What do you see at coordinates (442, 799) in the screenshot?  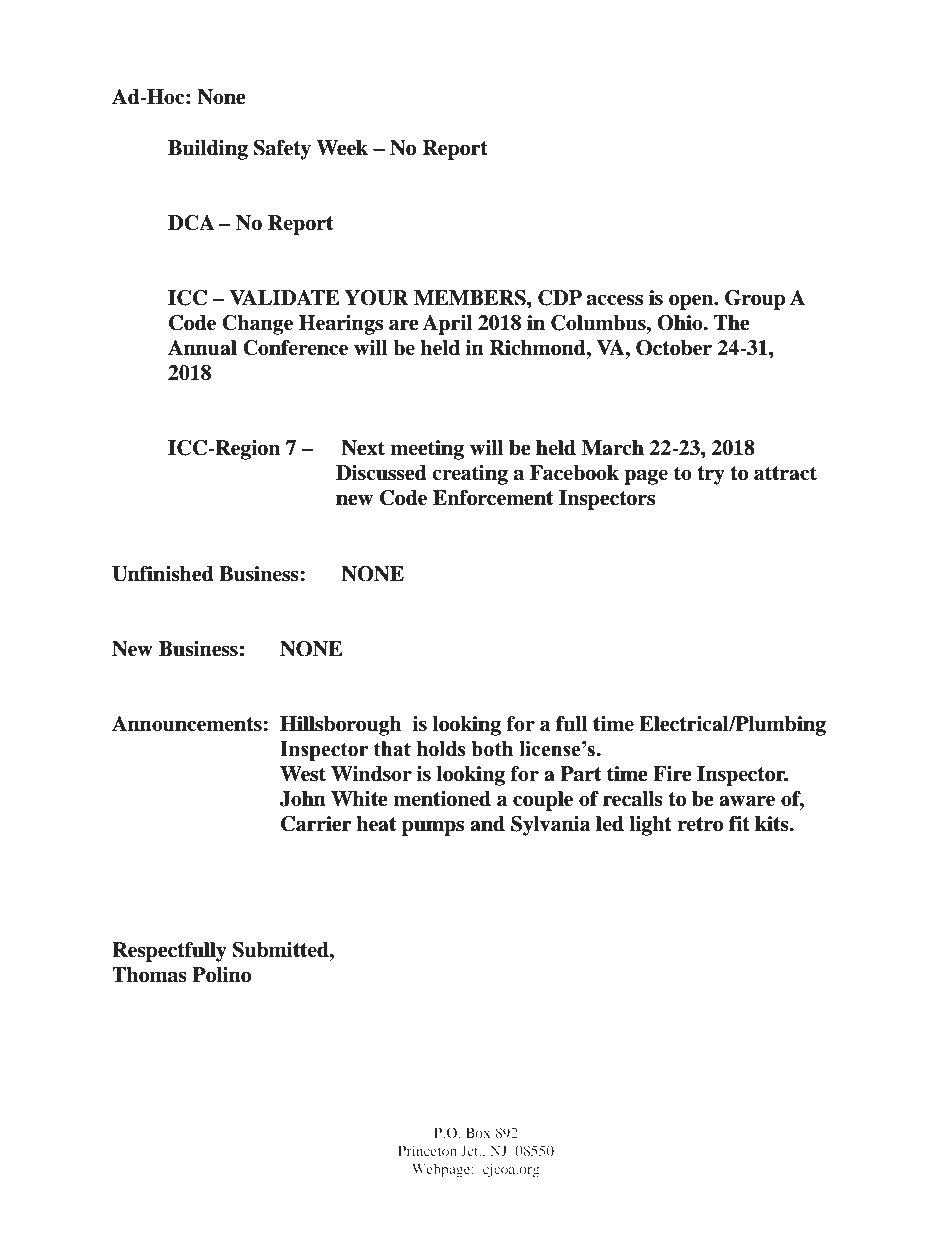 I see `mentioned` at bounding box center [442, 799].
